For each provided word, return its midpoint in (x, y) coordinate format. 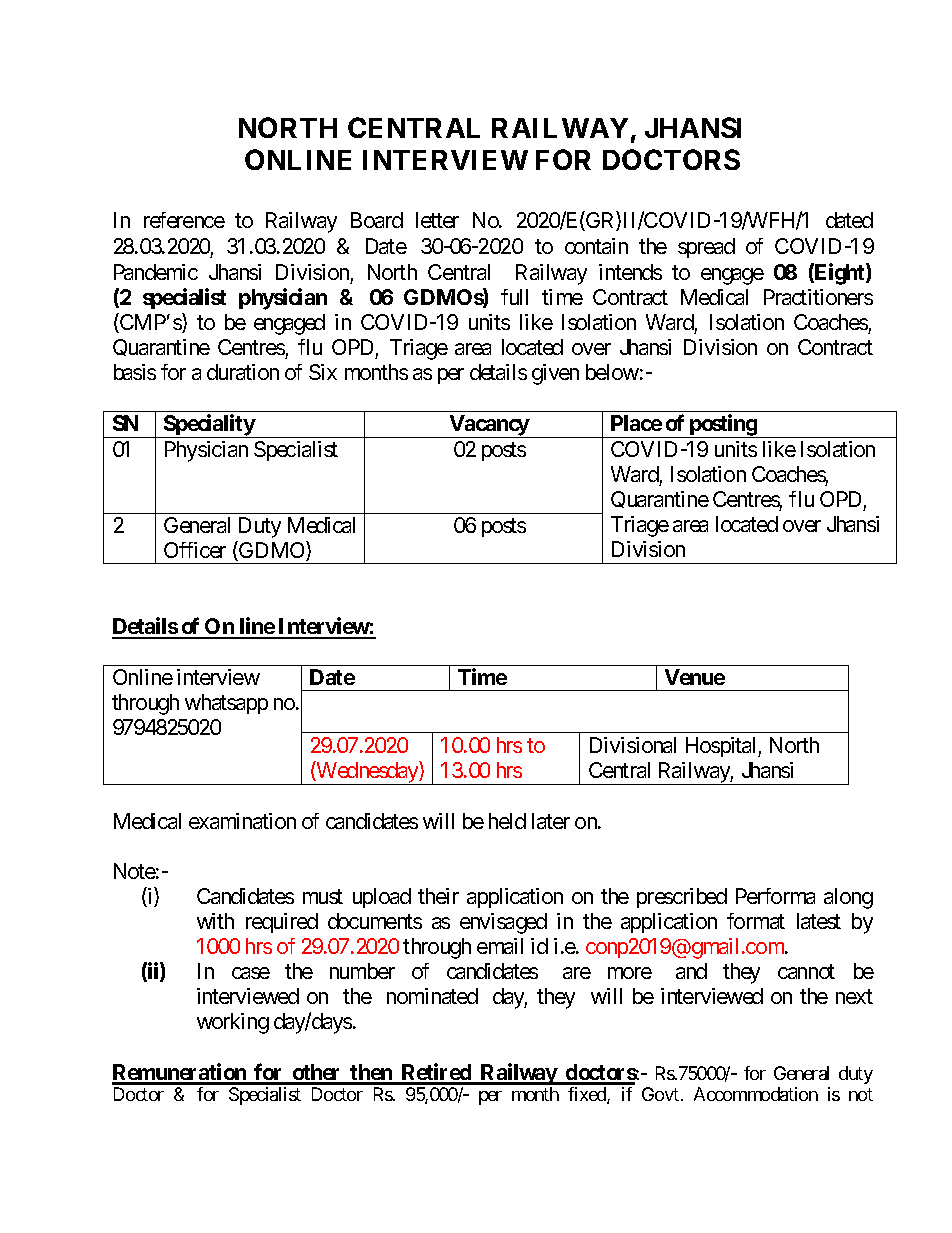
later (551, 821)
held (507, 821)
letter (437, 220)
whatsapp (226, 704)
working (233, 1023)
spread (706, 248)
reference (184, 220)
